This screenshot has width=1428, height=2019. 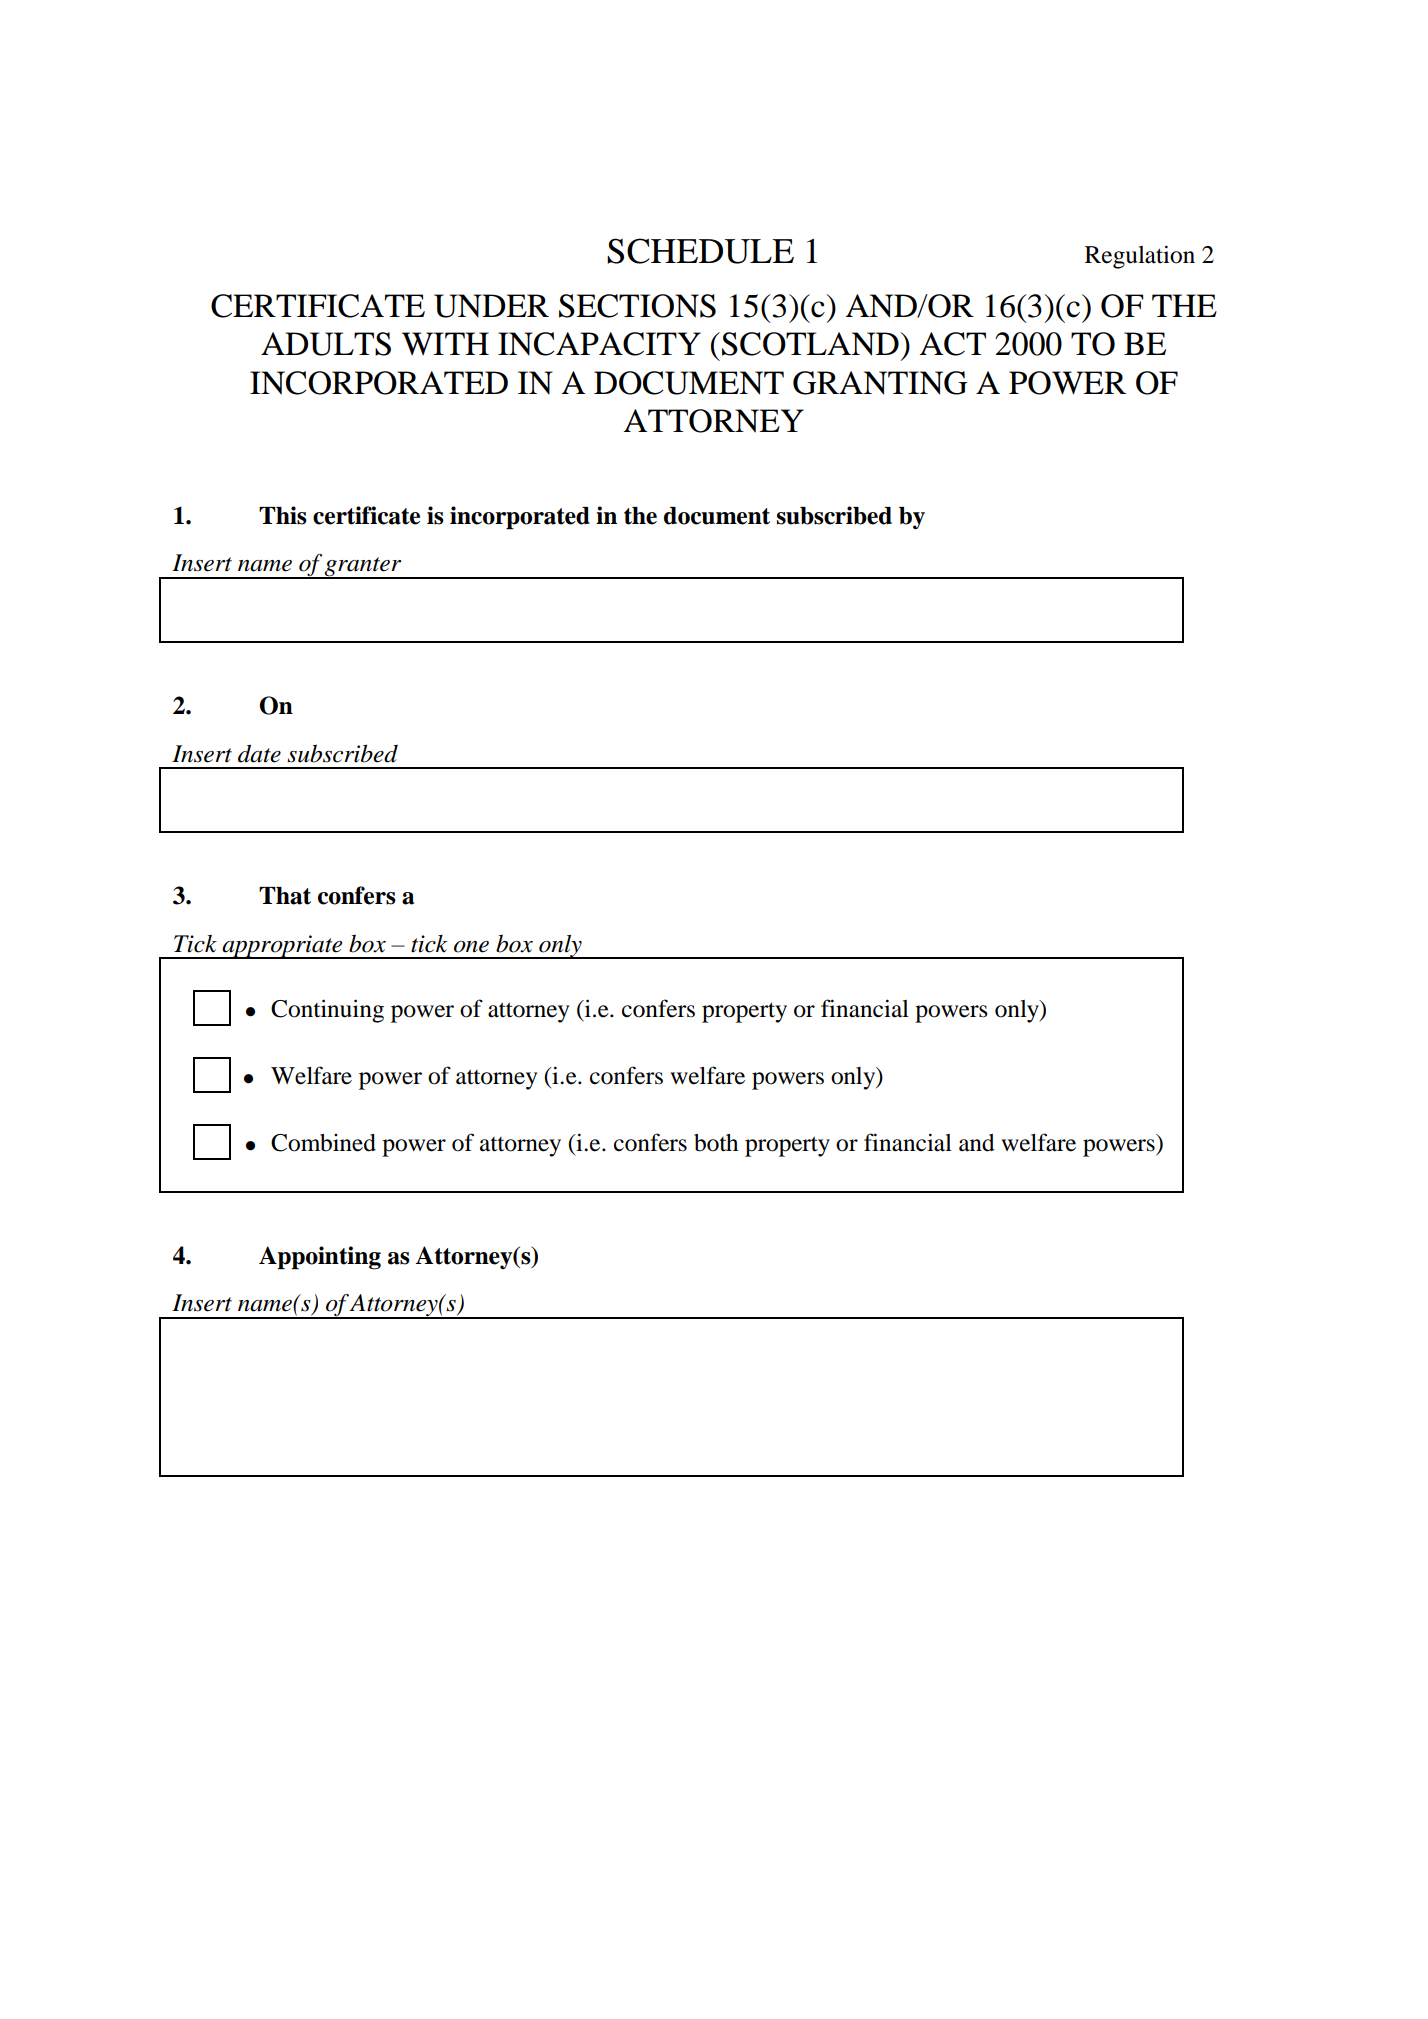 I want to click on GRANTING, so click(x=880, y=383).
